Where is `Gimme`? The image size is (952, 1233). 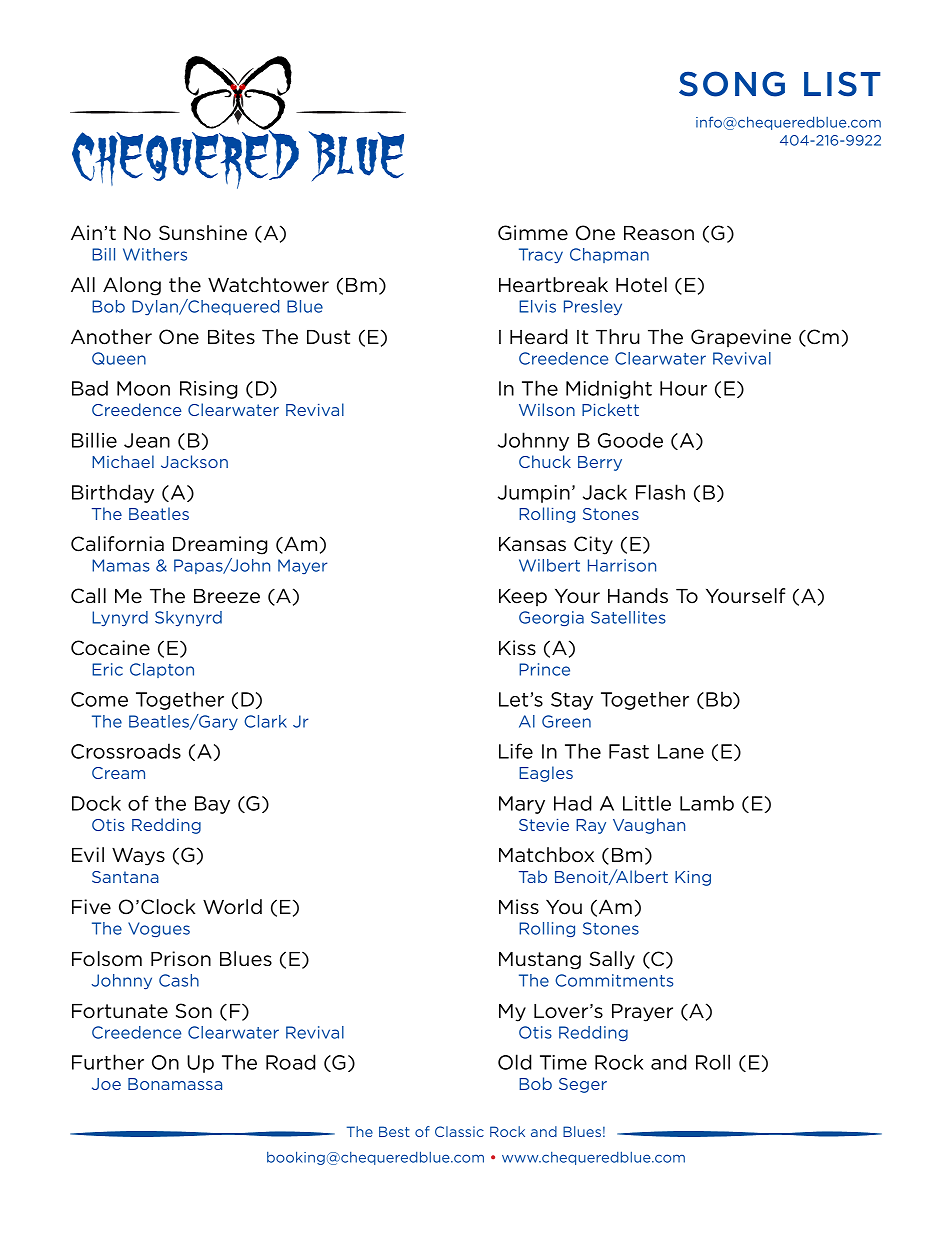
Gimme is located at coordinates (533, 233).
